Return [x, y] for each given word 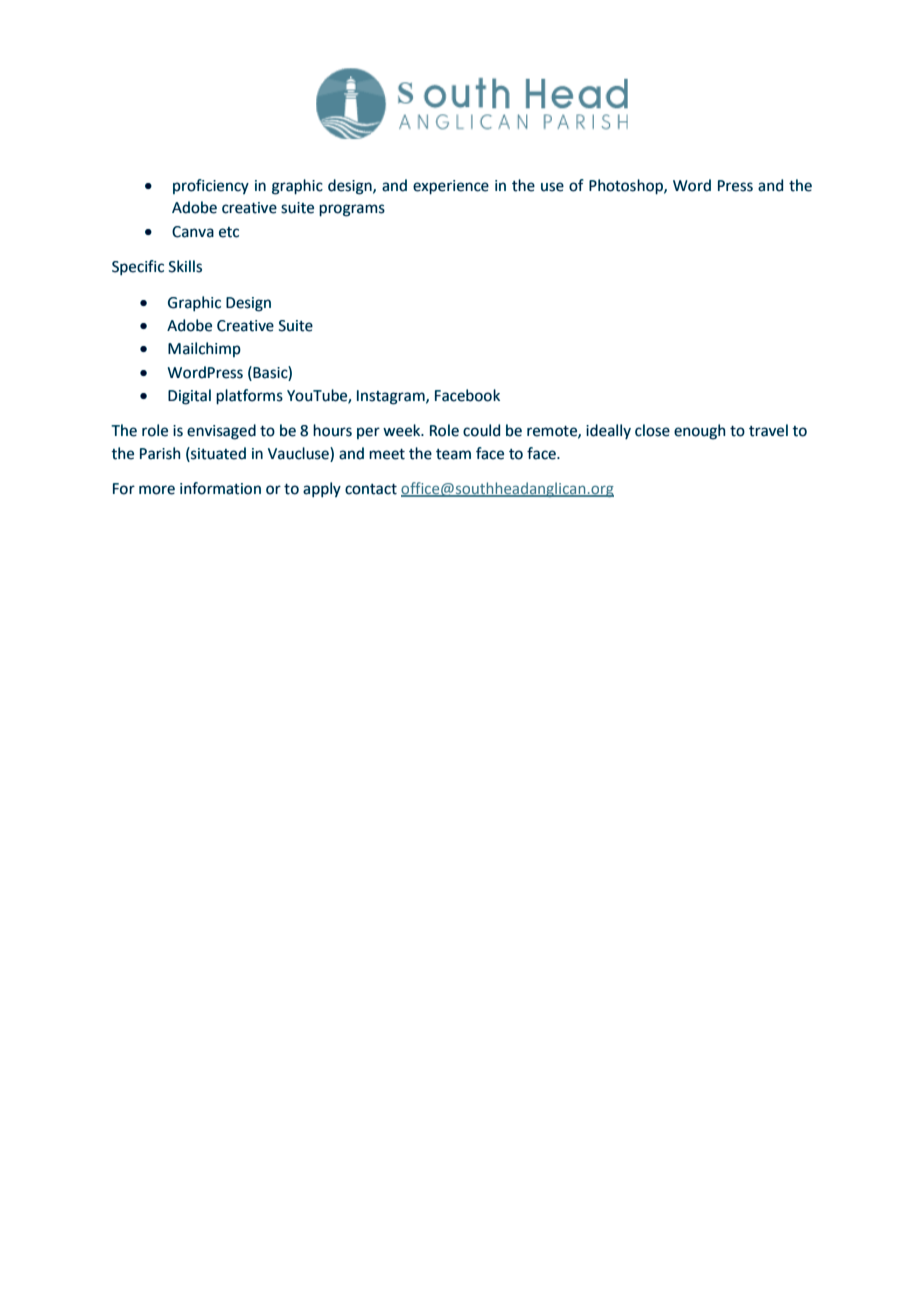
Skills [185, 266]
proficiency [211, 186]
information [220, 488]
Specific [138, 268]
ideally [608, 431]
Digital [189, 397]
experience [451, 187]
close [652, 430]
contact [371, 489]
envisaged [221, 432]
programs [352, 210]
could [481, 430]
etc [229, 232]
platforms [249, 397]
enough [699, 432]
